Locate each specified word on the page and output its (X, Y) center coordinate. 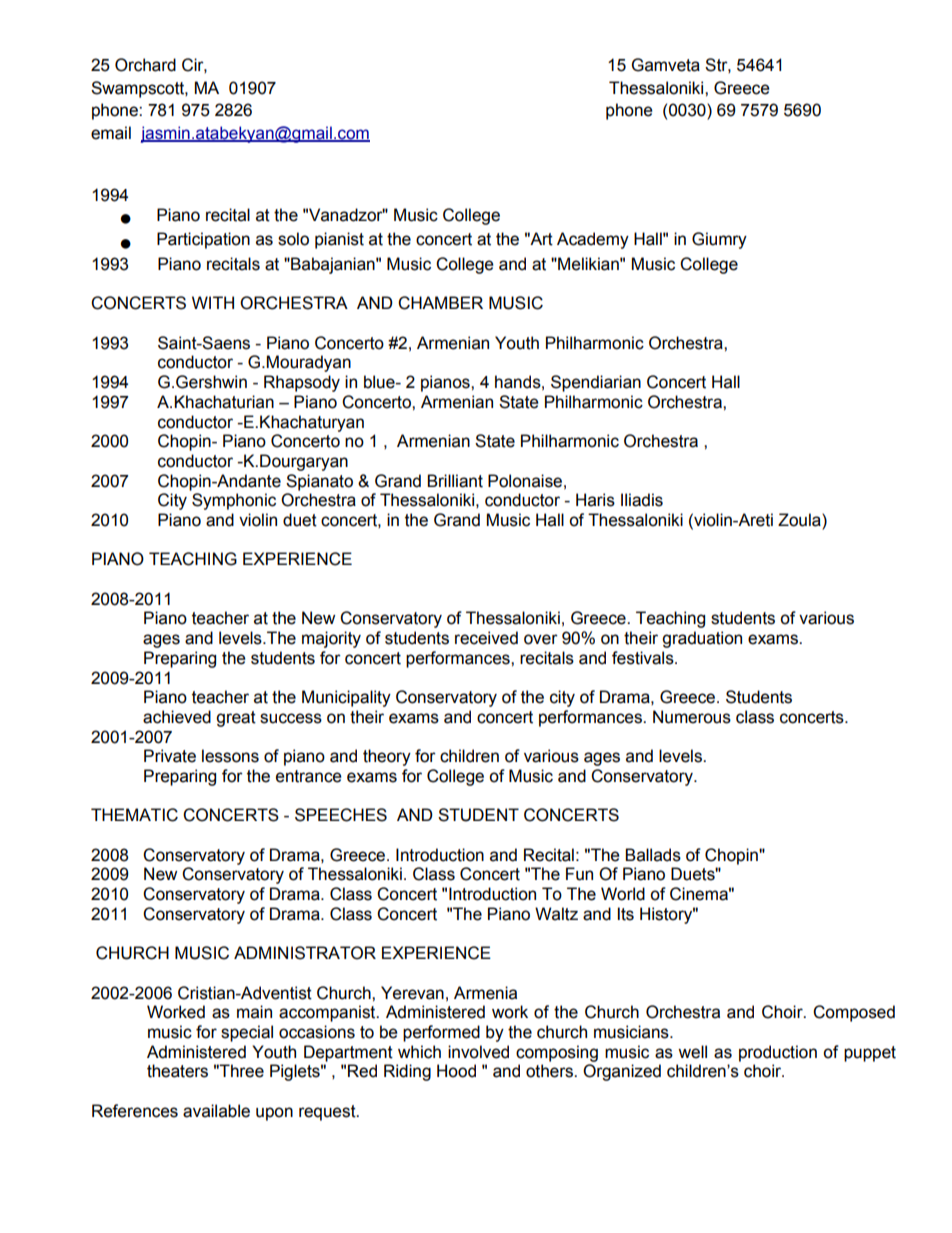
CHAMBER (440, 303)
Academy (593, 240)
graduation (702, 639)
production (778, 1053)
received (486, 638)
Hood (456, 1071)
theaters (177, 1071)
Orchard (145, 65)
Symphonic (234, 501)
